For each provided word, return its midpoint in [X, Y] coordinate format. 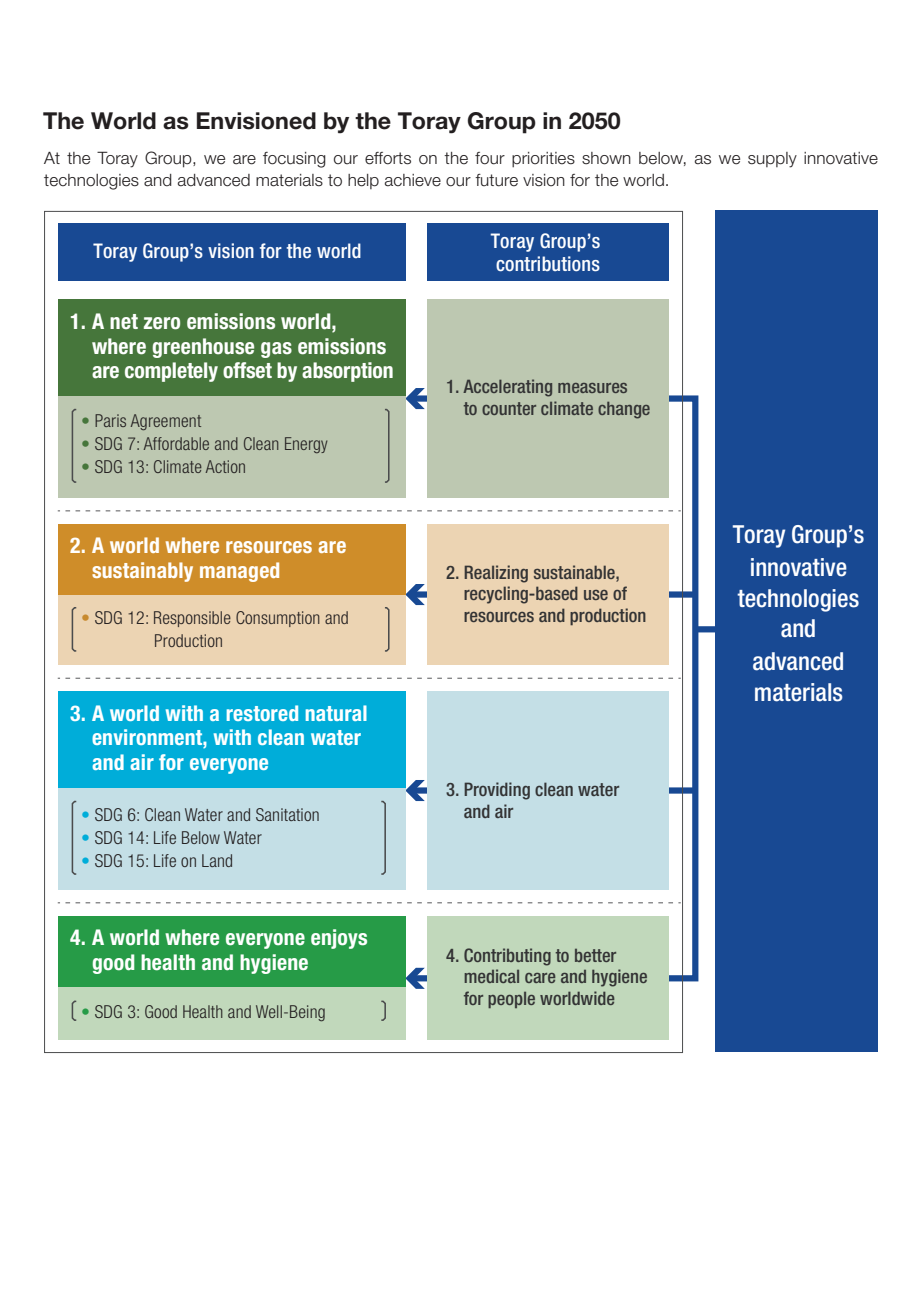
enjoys [339, 939]
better [595, 955]
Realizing [496, 574]
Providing [497, 791]
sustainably [142, 572]
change [624, 410]
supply [772, 160]
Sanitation [287, 814]
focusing [294, 160]
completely [171, 372]
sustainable [575, 572]
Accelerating [507, 388]
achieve [413, 180]
